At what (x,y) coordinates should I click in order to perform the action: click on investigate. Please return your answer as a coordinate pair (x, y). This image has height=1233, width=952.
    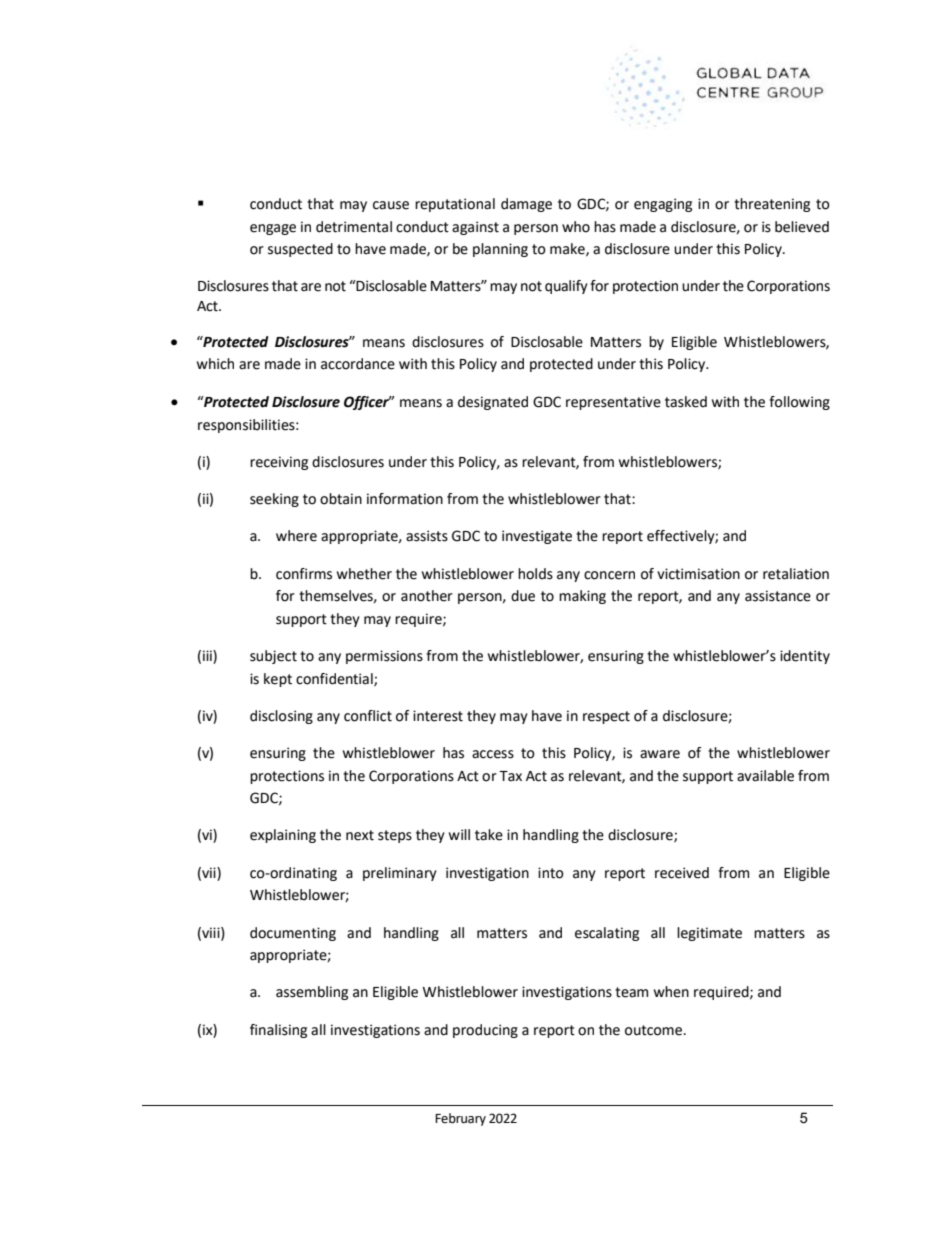
    Looking at the image, I should click on (537, 537).
